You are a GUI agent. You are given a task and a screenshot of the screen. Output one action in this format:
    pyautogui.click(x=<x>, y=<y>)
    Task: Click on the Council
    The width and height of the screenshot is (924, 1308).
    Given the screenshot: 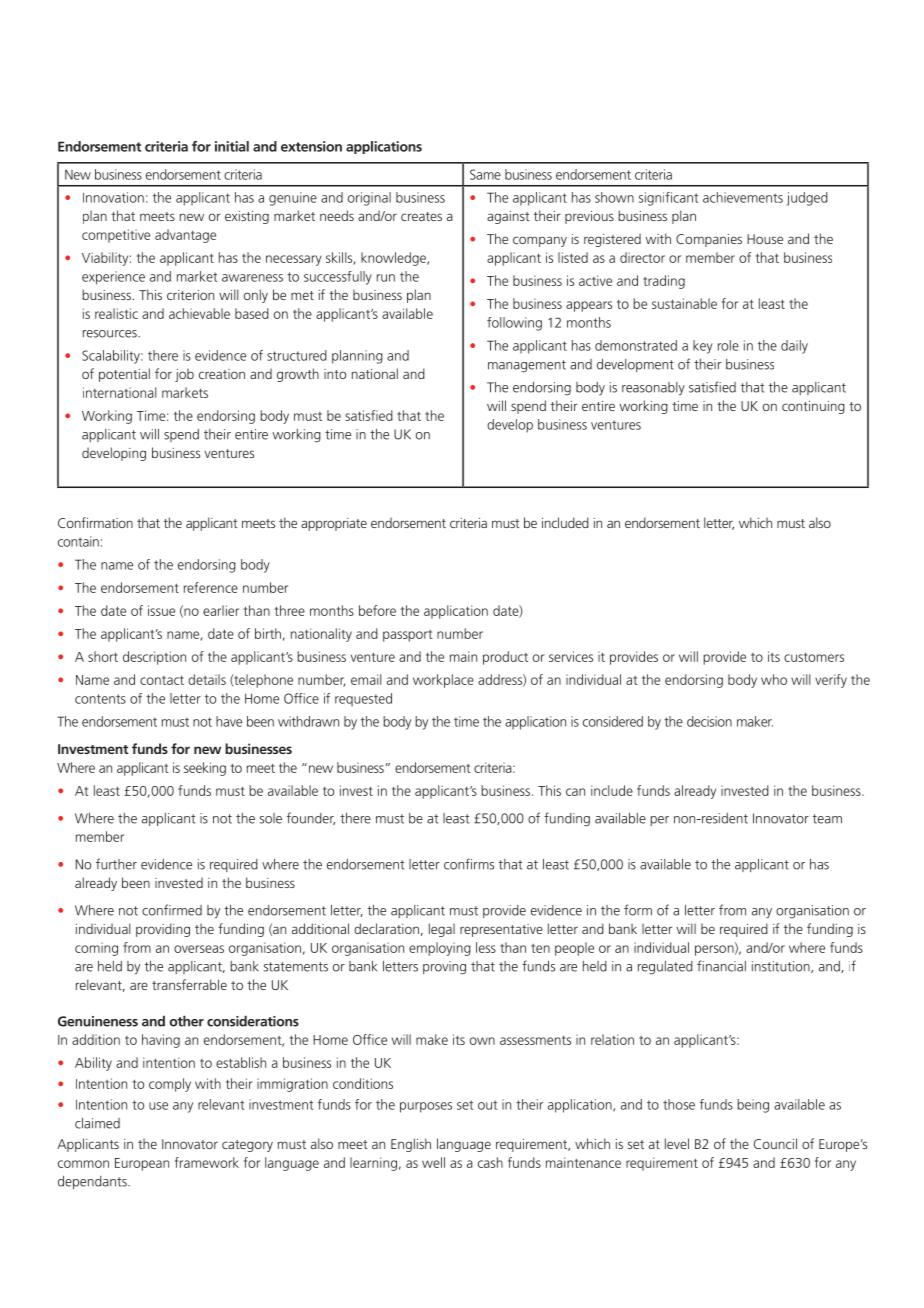 What is the action you would take?
    pyautogui.click(x=775, y=1143)
